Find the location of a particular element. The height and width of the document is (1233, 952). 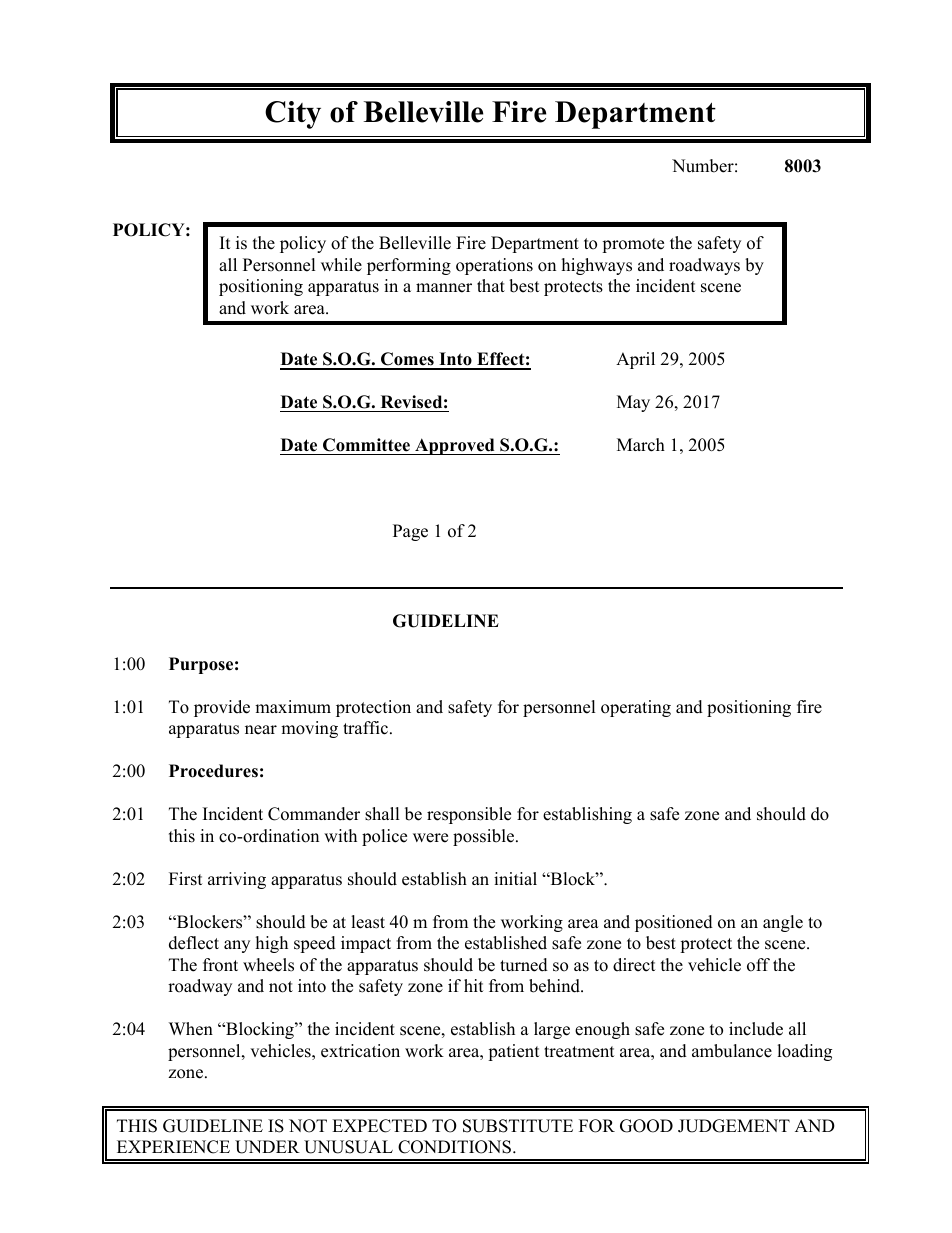

SUBSTITUTE is located at coordinates (518, 1126).
